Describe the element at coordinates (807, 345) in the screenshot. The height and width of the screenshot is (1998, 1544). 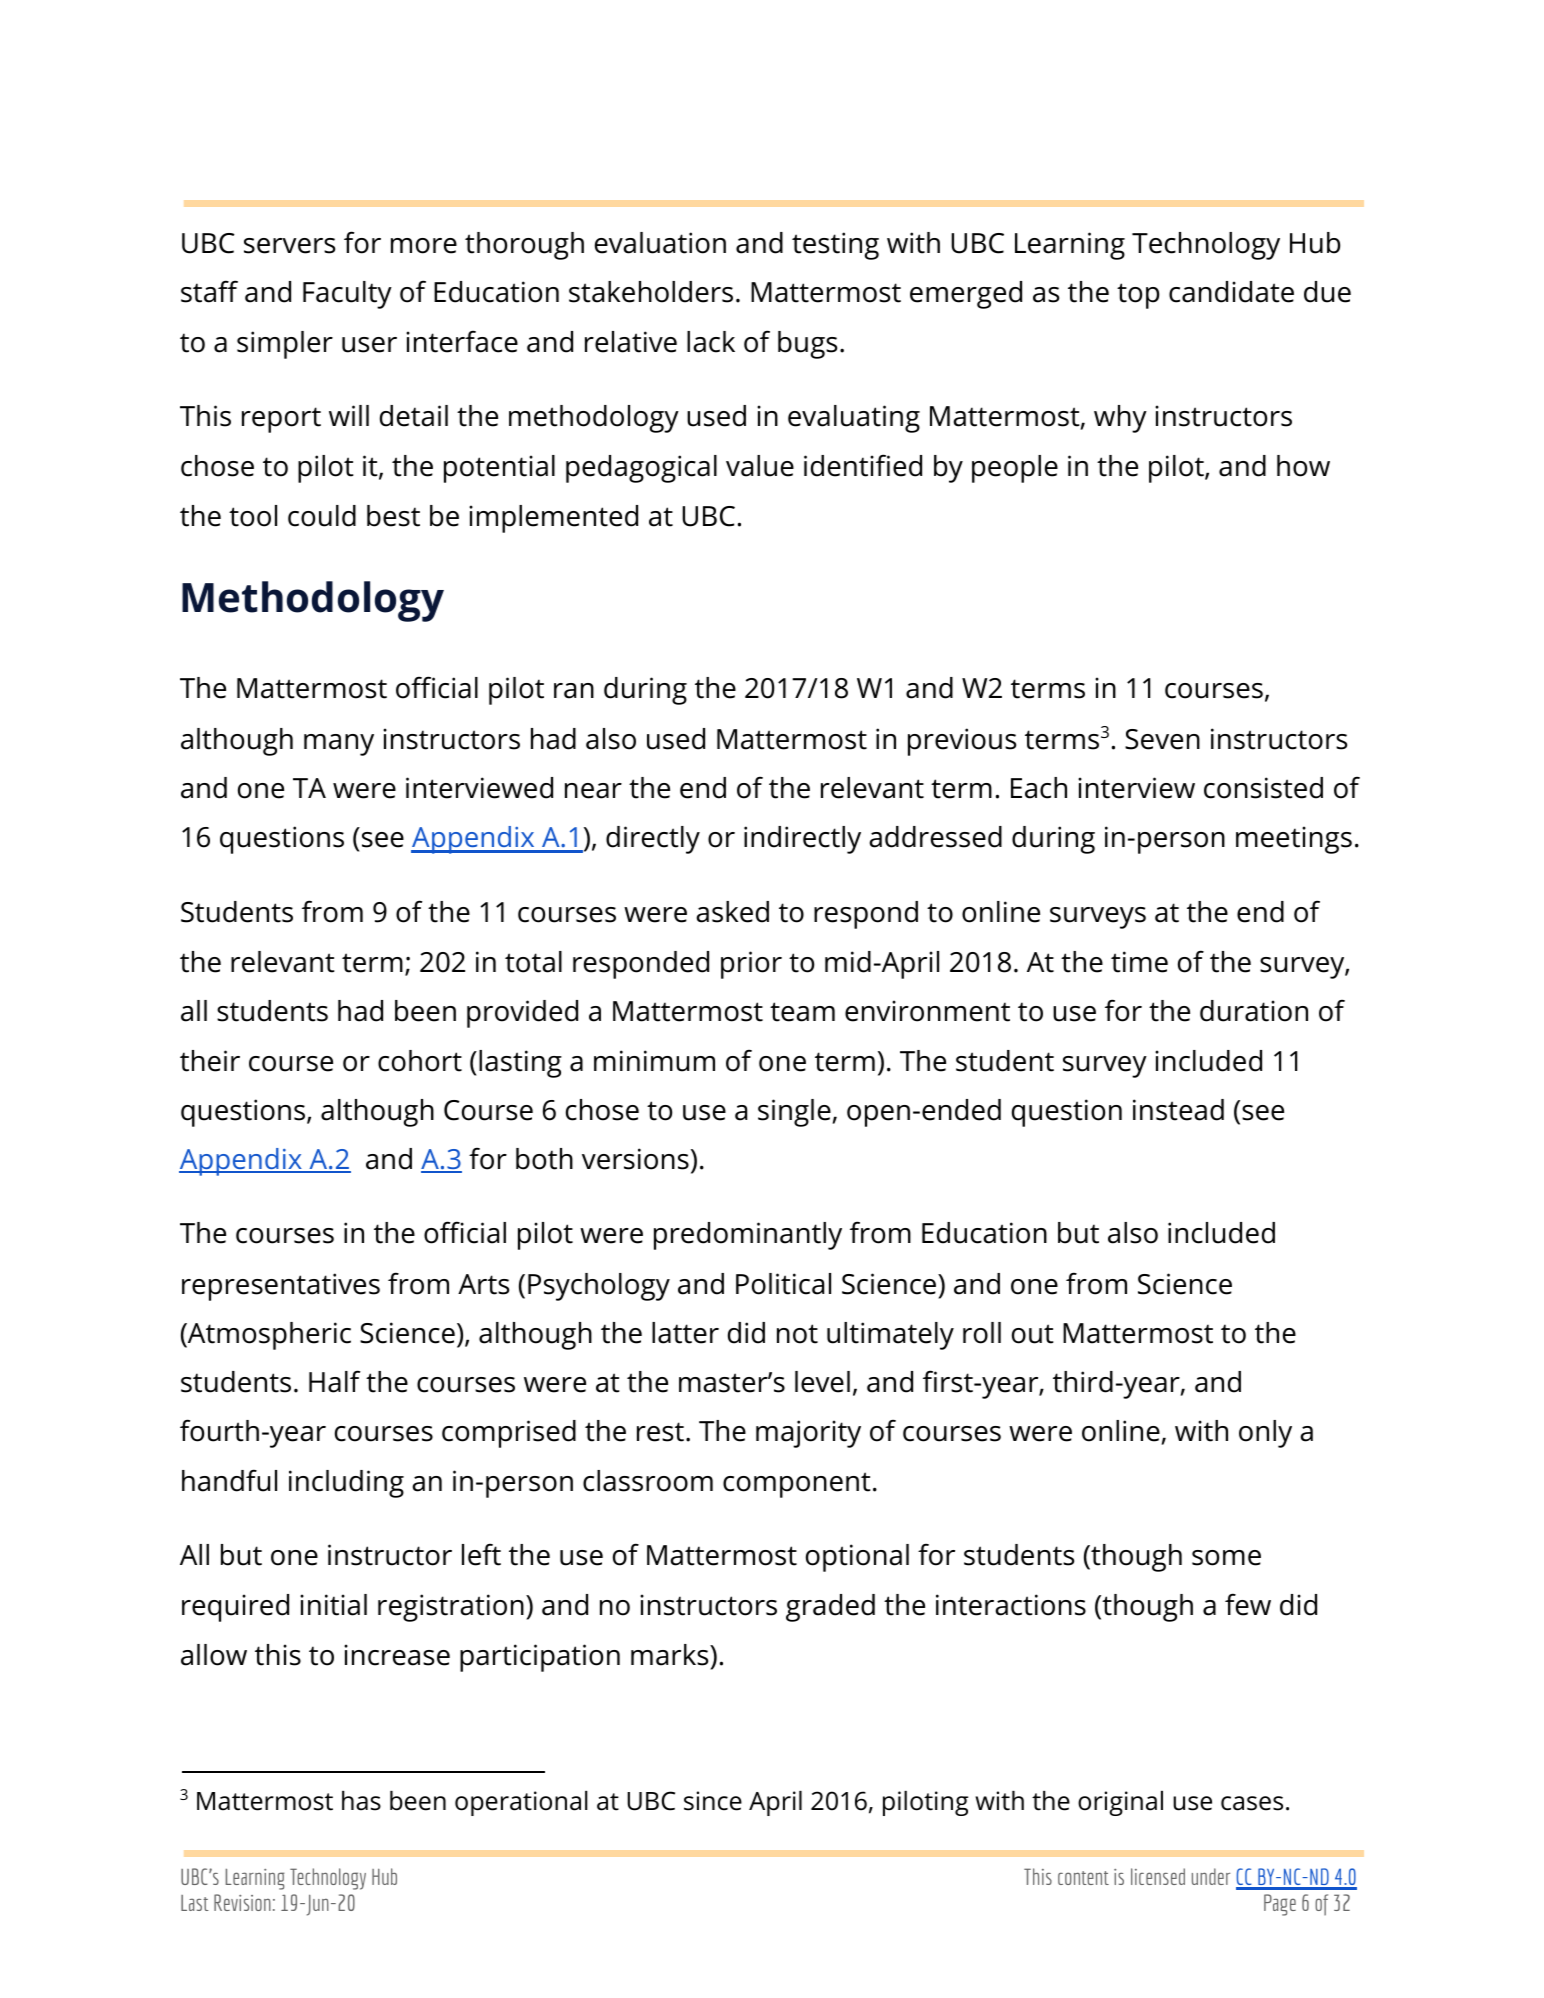
I see `bugs` at that location.
